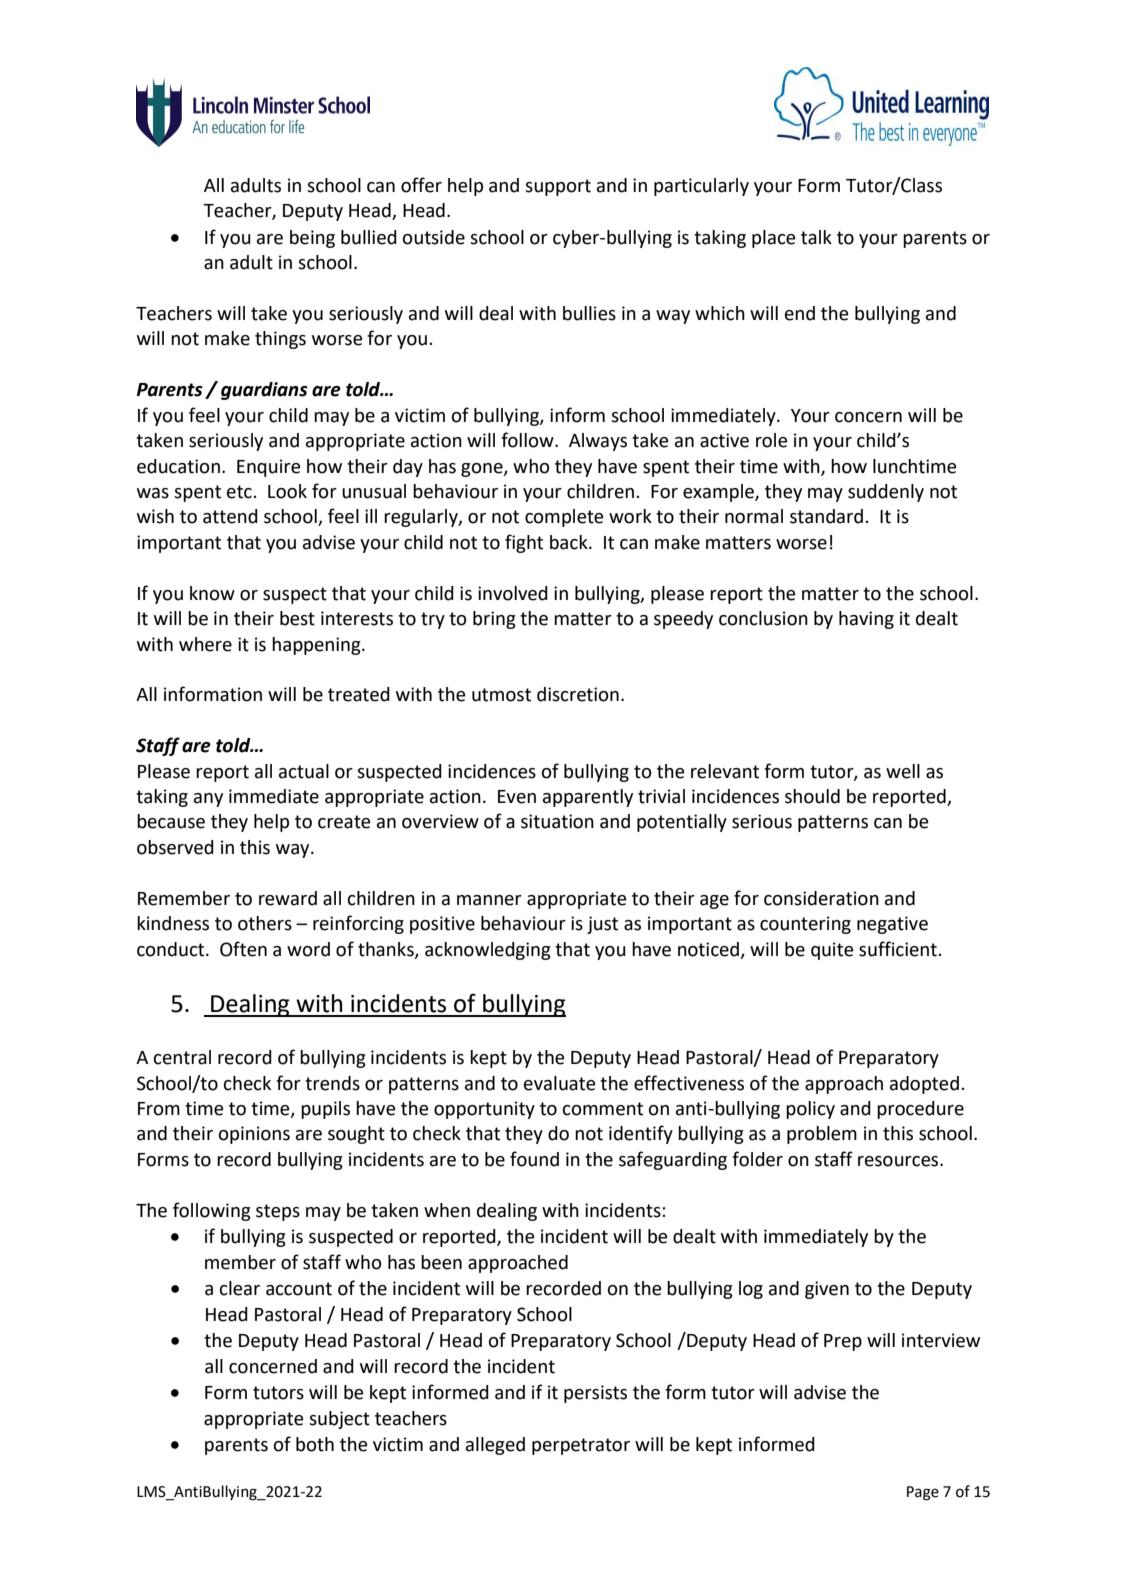  Describe the element at coordinates (581, 1446) in the page. I see `perpetrator` at that location.
